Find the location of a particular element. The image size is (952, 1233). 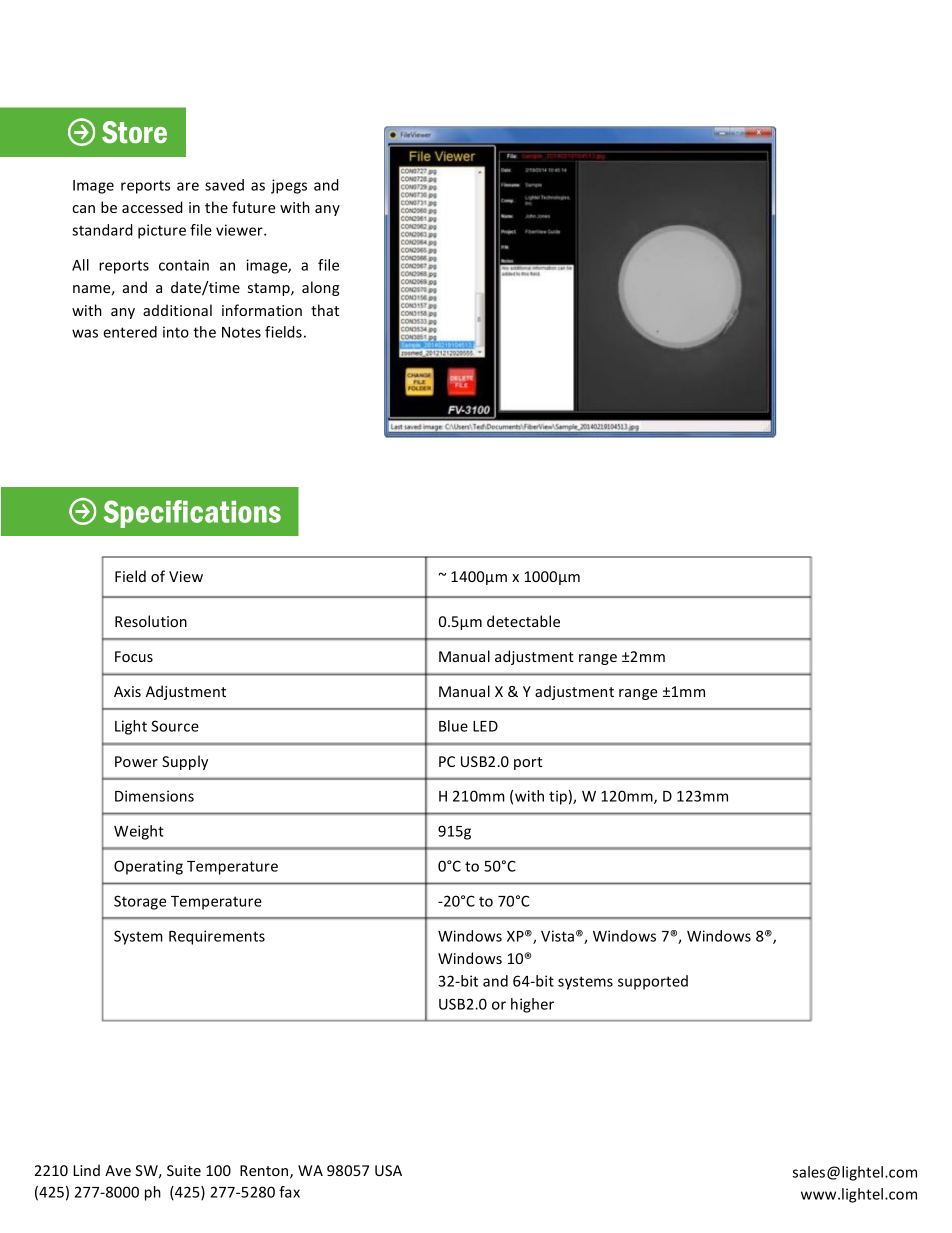

jpegs is located at coordinates (289, 186).
